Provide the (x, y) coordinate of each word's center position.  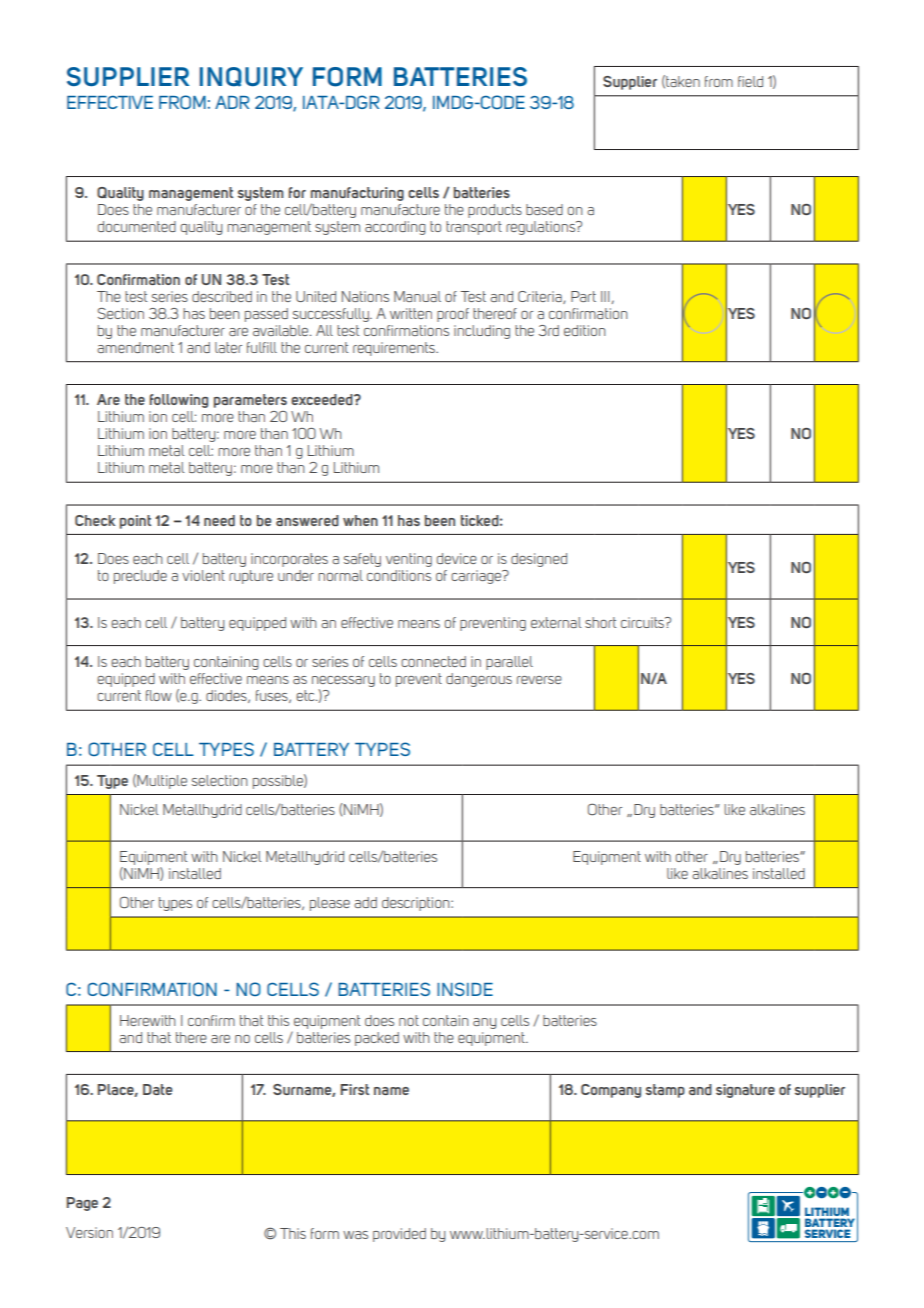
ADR (232, 102)
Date (157, 1089)
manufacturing (357, 195)
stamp (665, 1091)
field (750, 81)
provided (399, 1235)
